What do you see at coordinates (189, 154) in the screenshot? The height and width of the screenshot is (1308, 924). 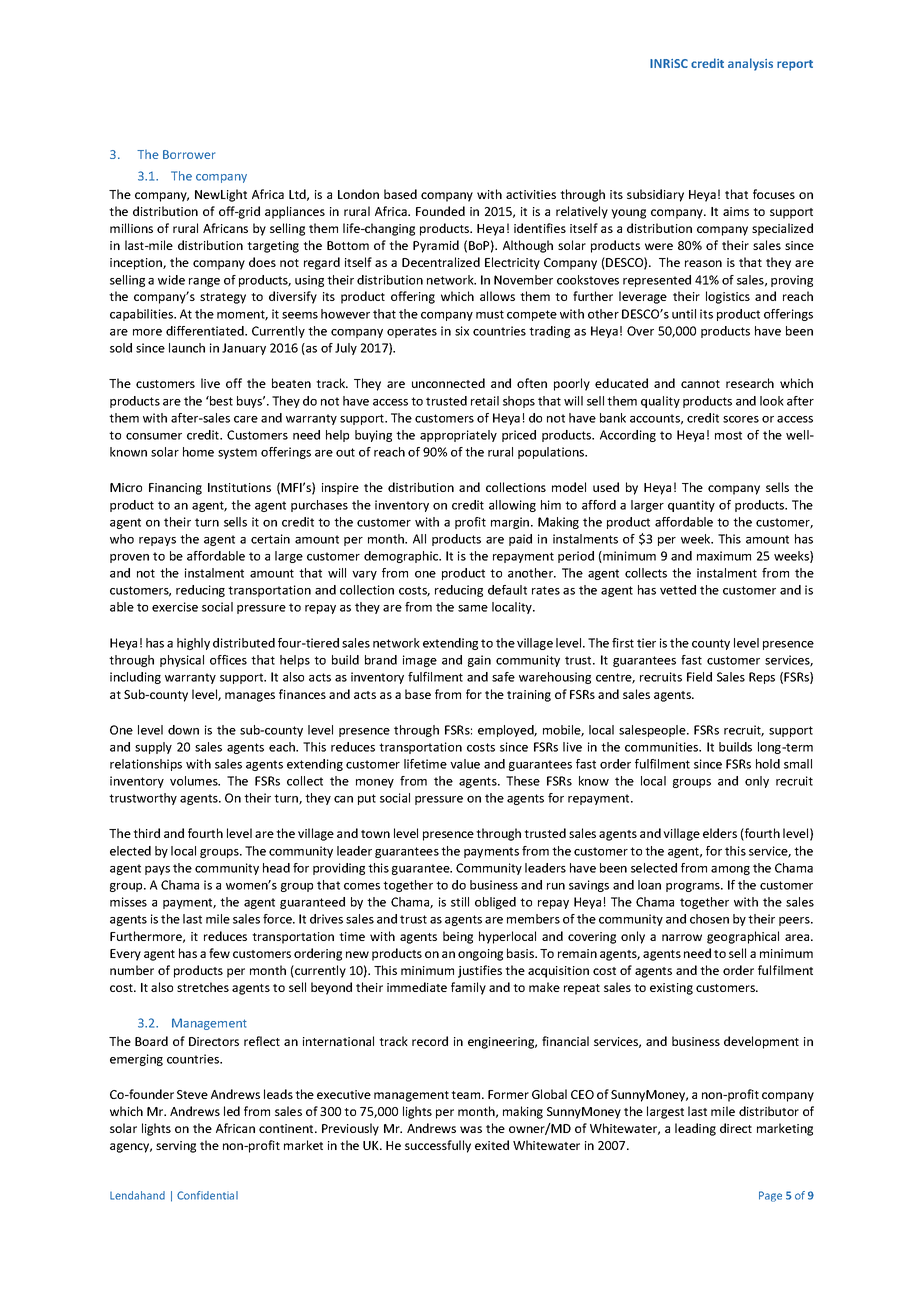 I see `Borrower` at bounding box center [189, 154].
